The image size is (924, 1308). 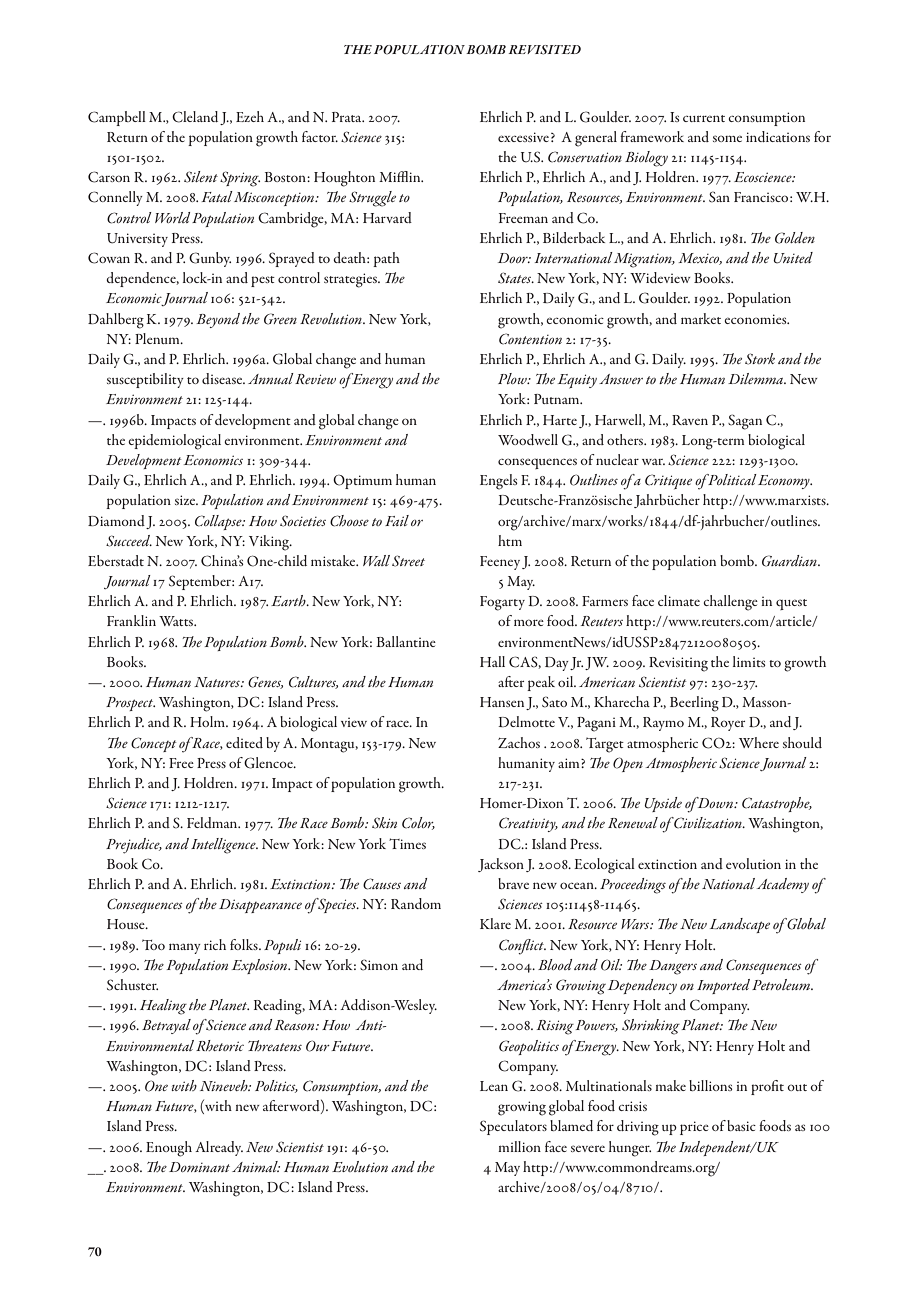 I want to click on Watts, so click(x=177, y=621).
